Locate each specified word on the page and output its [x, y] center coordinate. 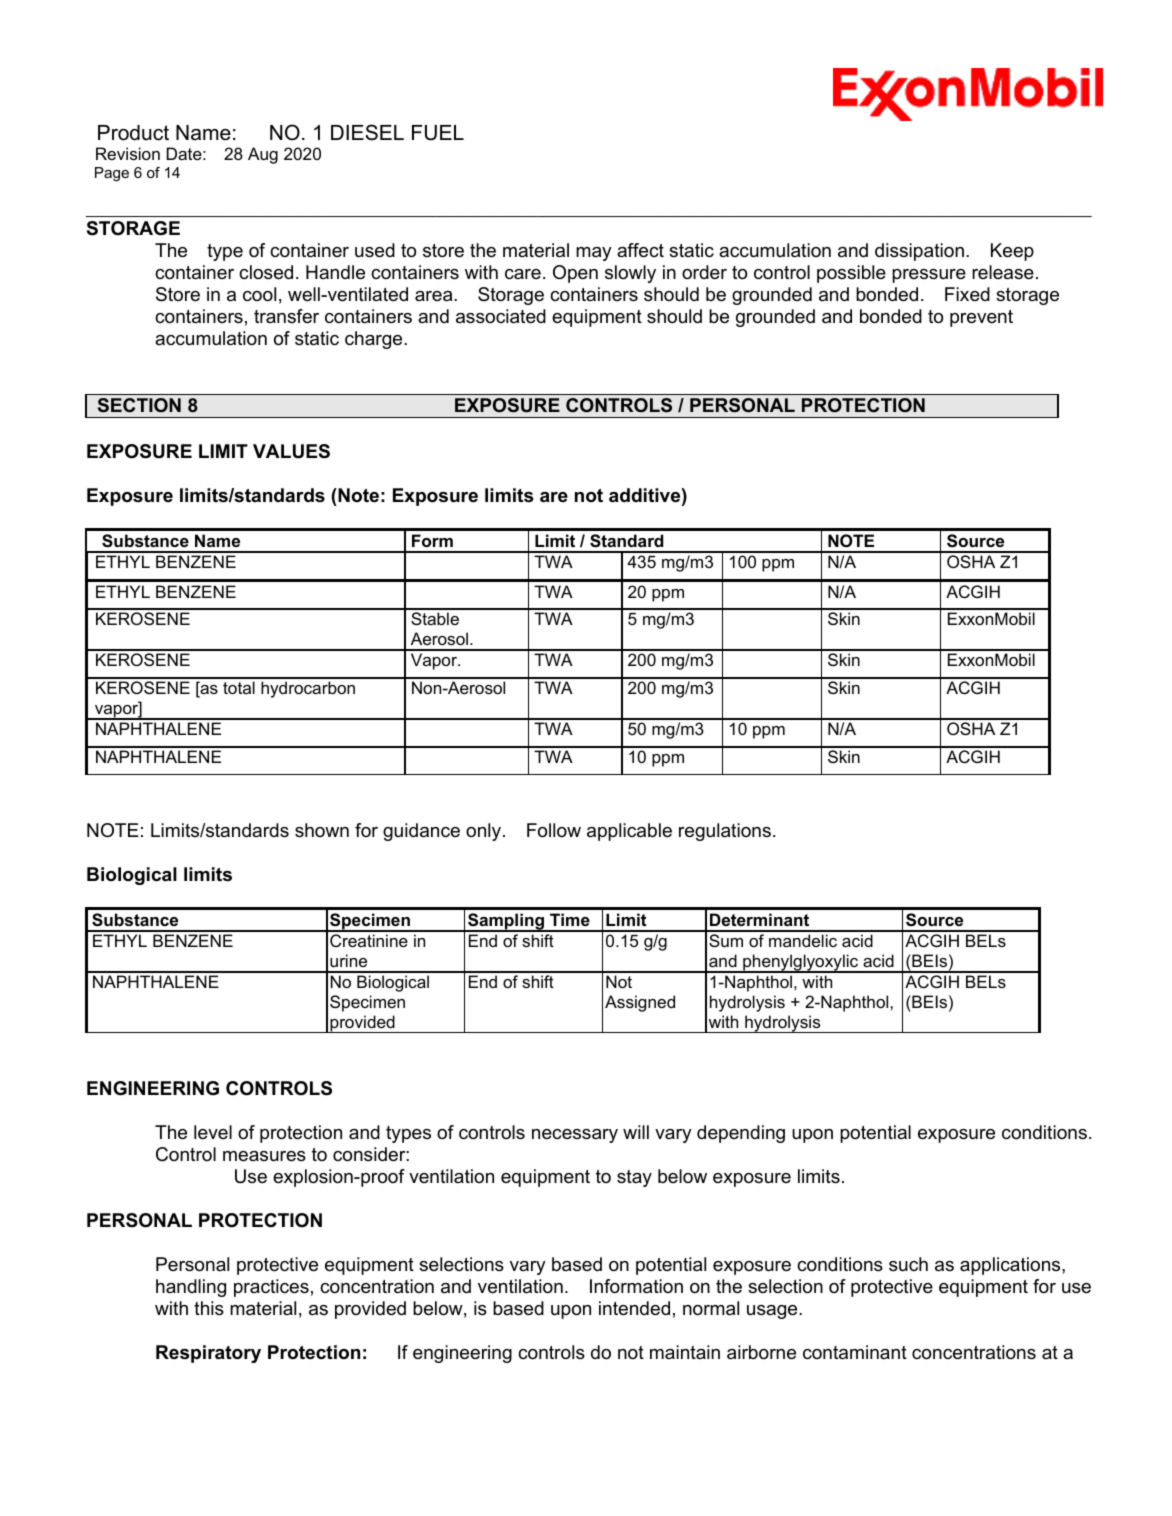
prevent [981, 318]
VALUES [291, 451]
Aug [263, 155]
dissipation [919, 252]
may [594, 254]
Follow [554, 830]
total [239, 687]
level [213, 1132]
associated [501, 316]
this [209, 1308]
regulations [725, 832]
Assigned [640, 1003]
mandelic [803, 940]
